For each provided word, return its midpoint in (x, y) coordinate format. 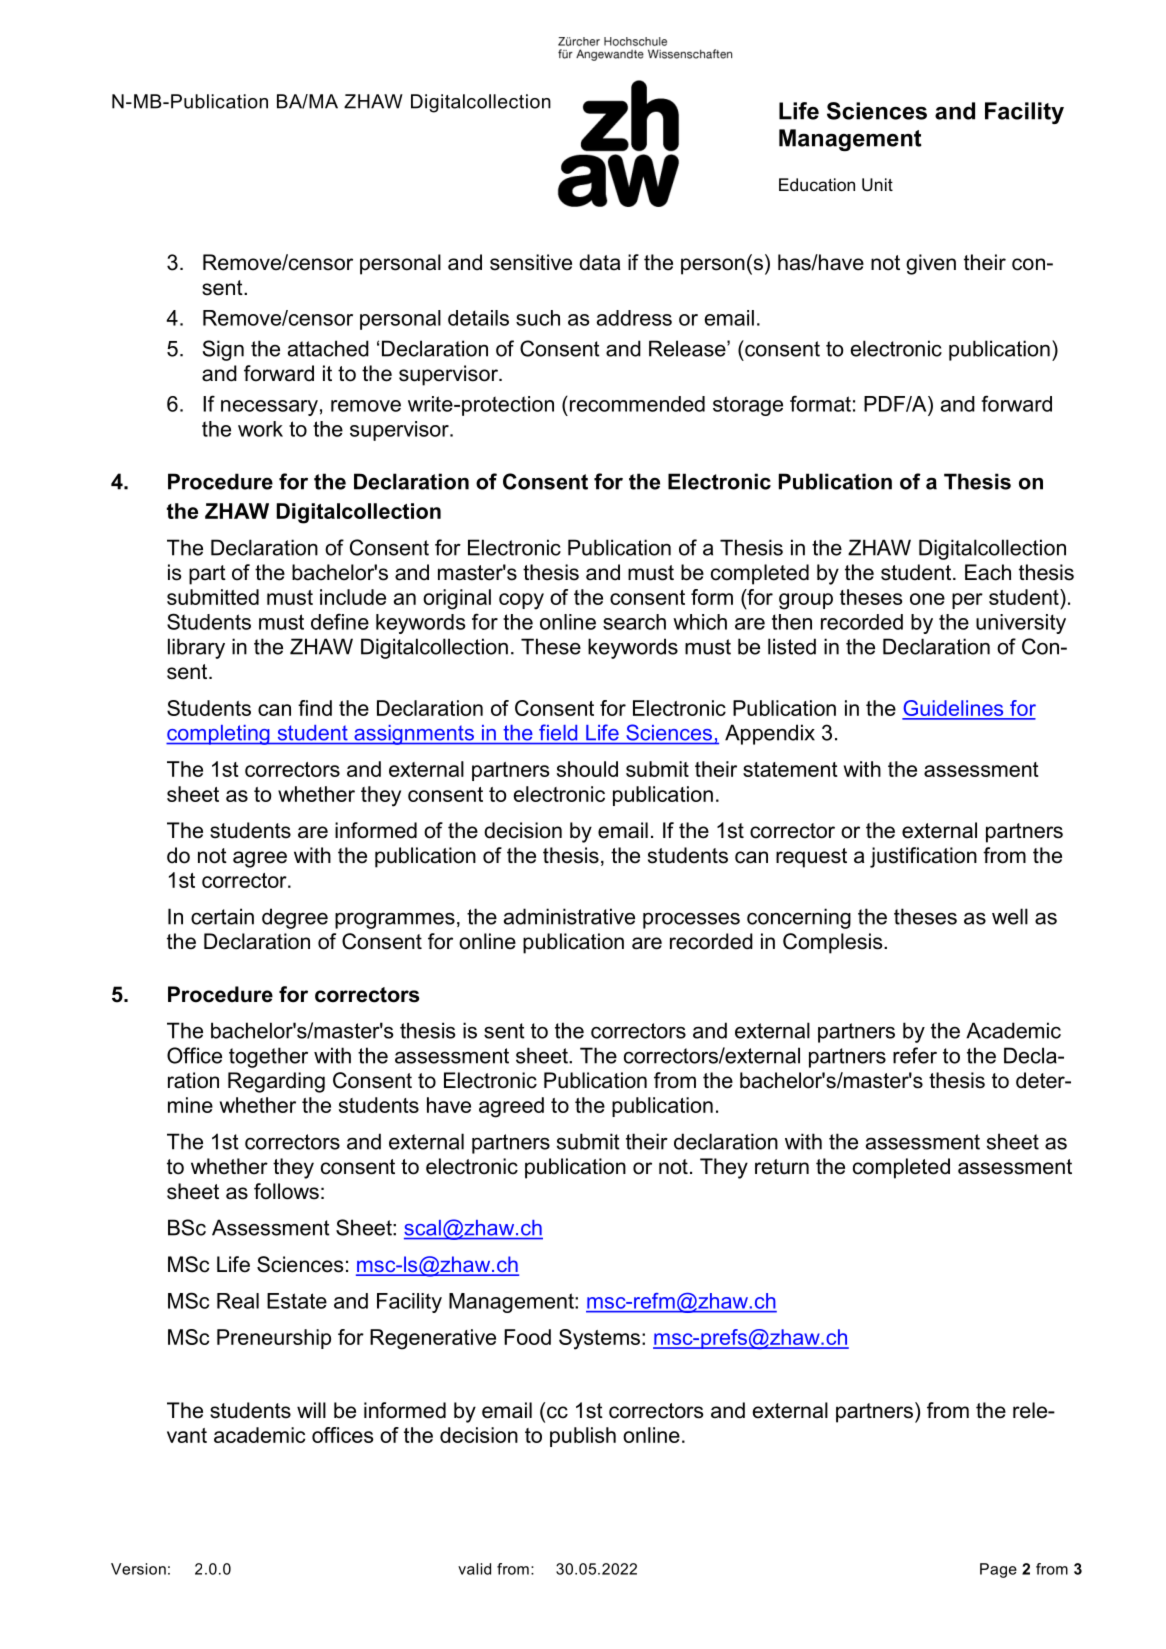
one (927, 599)
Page (998, 1570)
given (931, 264)
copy (521, 601)
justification (923, 857)
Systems (599, 1339)
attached (328, 348)
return (782, 1167)
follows (286, 1191)
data (599, 262)
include (353, 597)
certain (222, 916)
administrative (569, 916)
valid (474, 1569)
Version (138, 1569)
